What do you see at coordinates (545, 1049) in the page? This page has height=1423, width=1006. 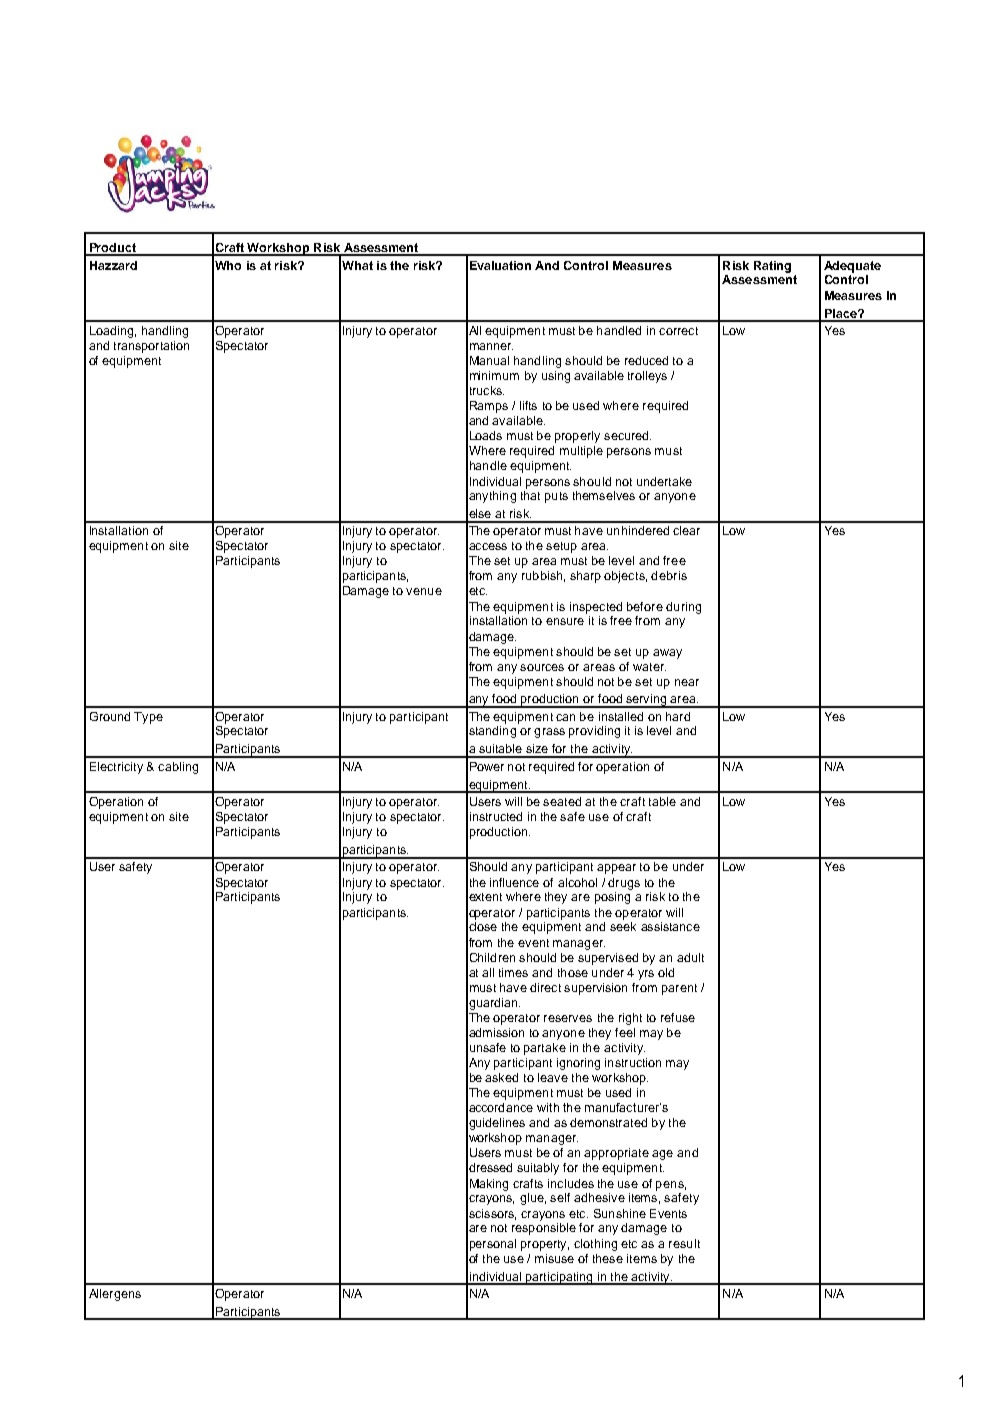 I see `partake` at bounding box center [545, 1049].
